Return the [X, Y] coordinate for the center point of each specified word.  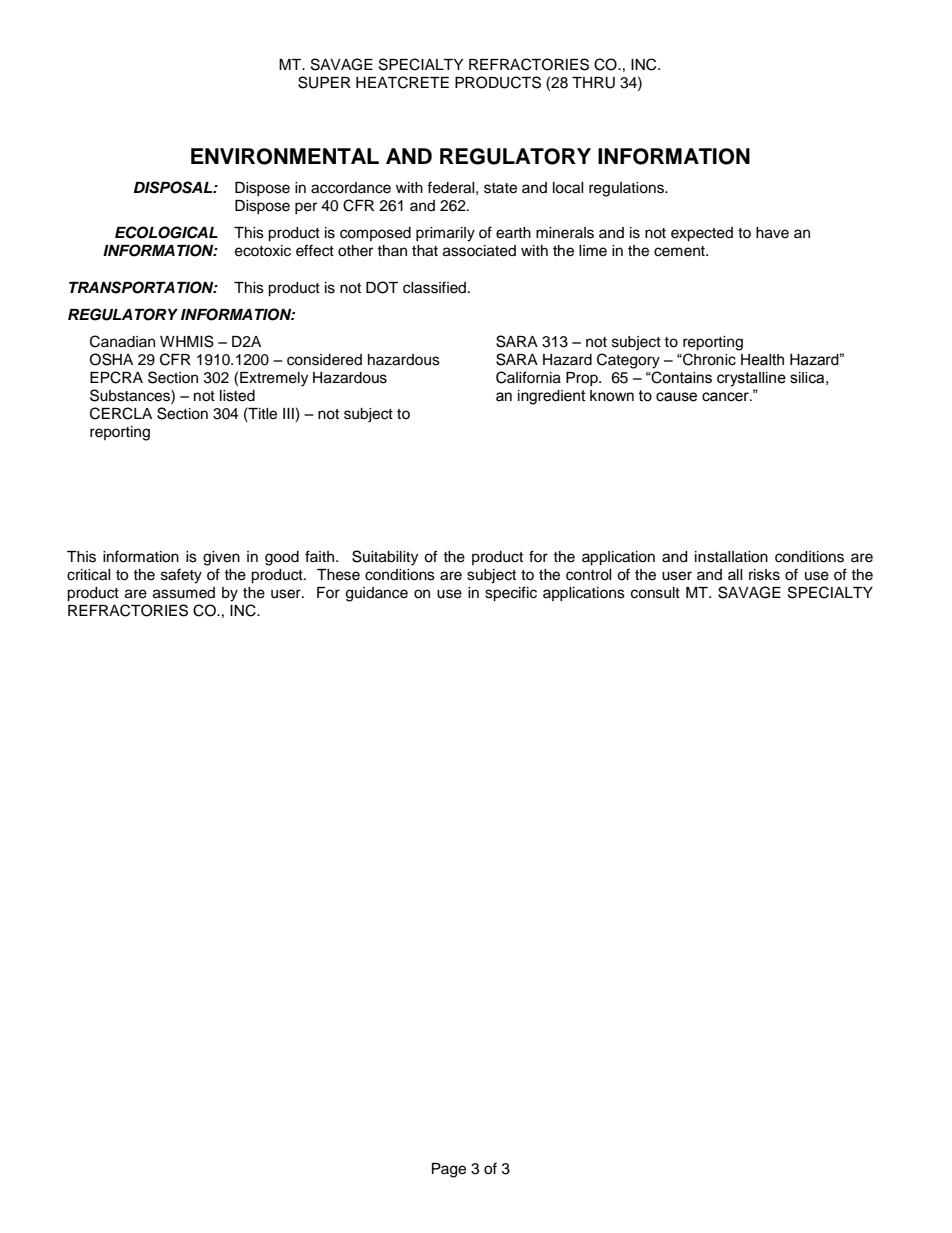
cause [676, 397]
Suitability [385, 558]
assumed [184, 593]
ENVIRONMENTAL [285, 156]
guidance [377, 594]
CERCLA [121, 413]
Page [449, 1170]
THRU [593, 83]
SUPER [324, 82]
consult [655, 593]
